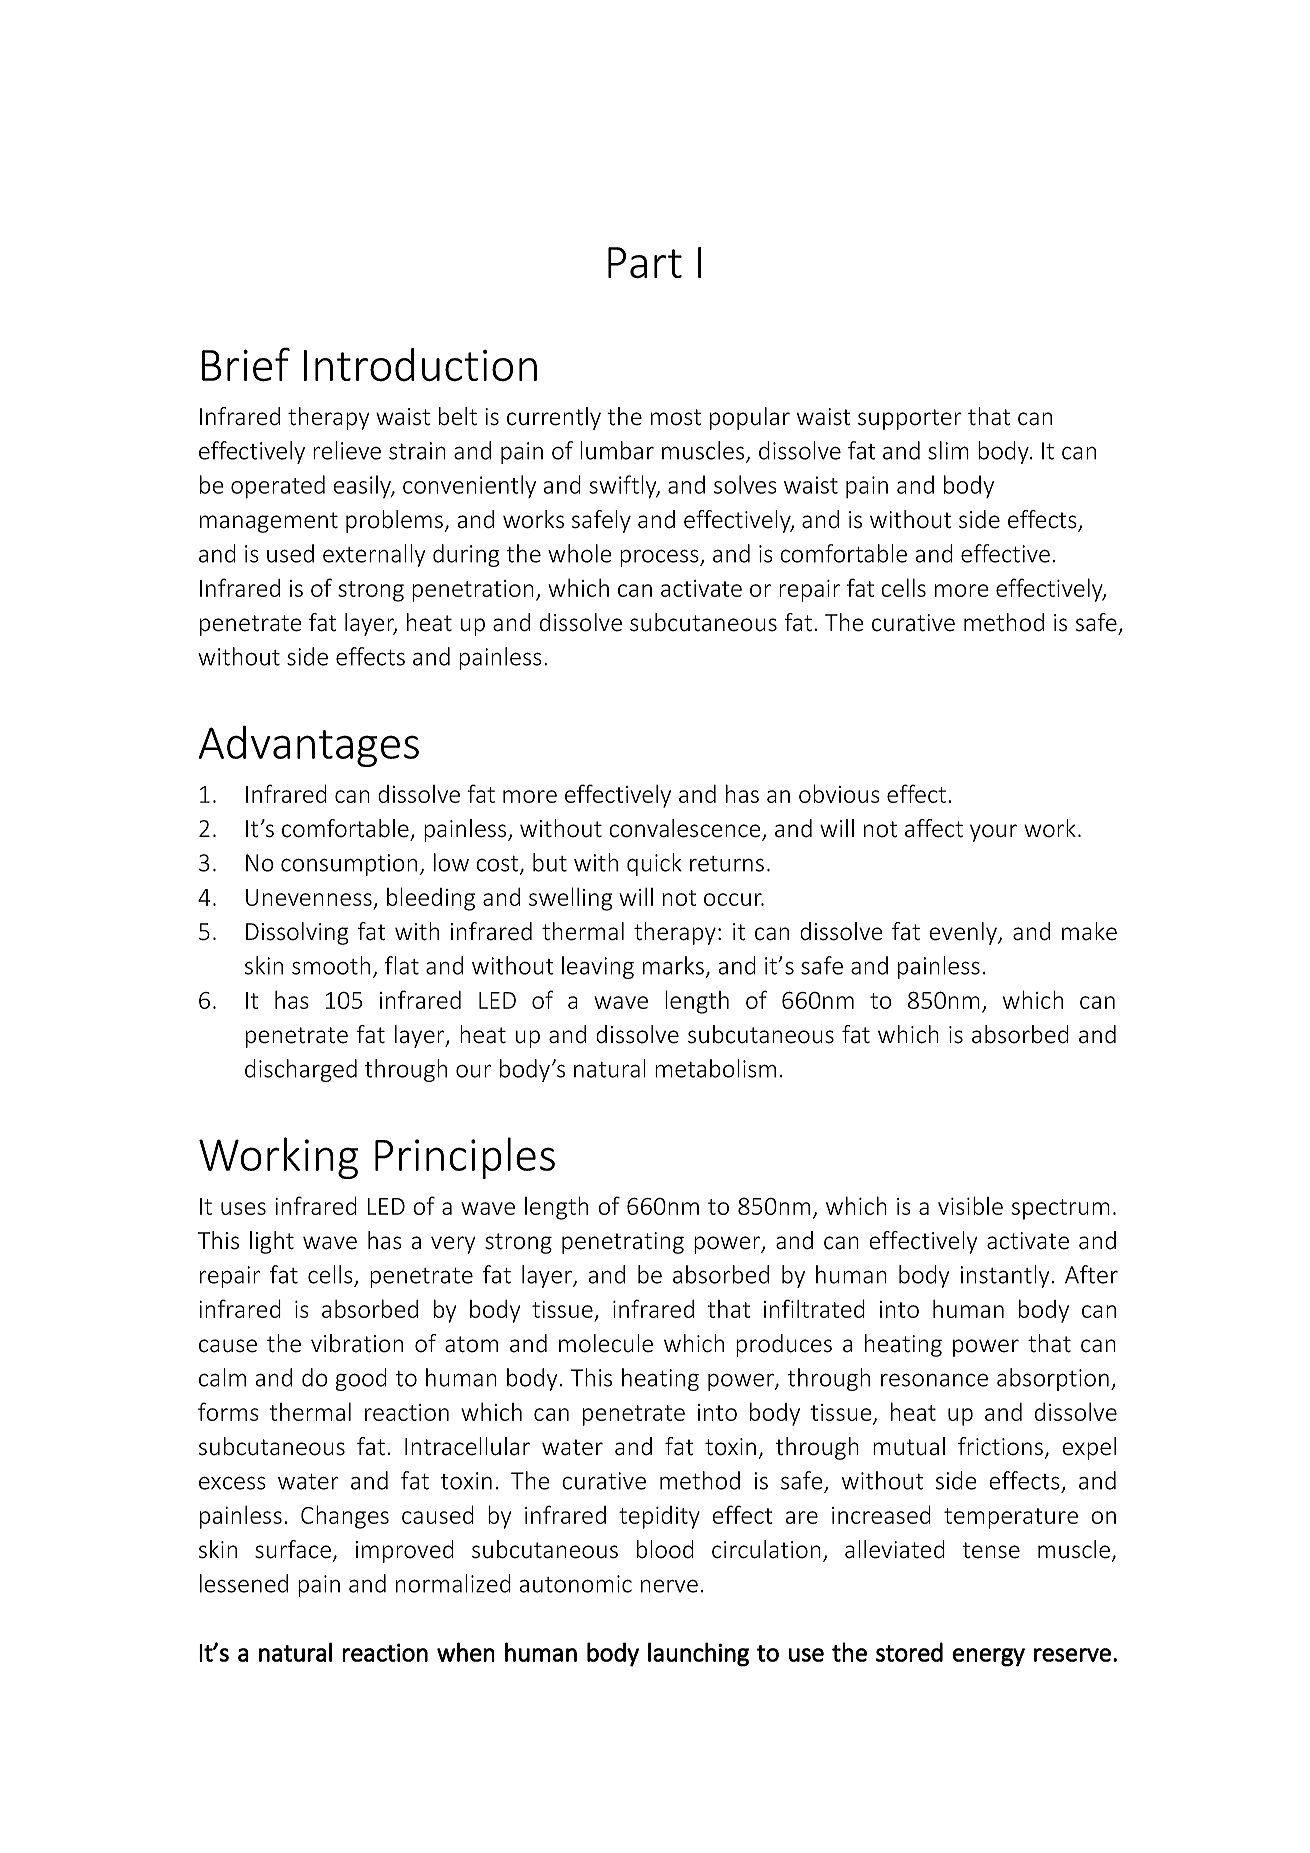 The width and height of the page is (1310, 1853). Describe the element at coordinates (293, 1549) in the page. I see `surface` at that location.
